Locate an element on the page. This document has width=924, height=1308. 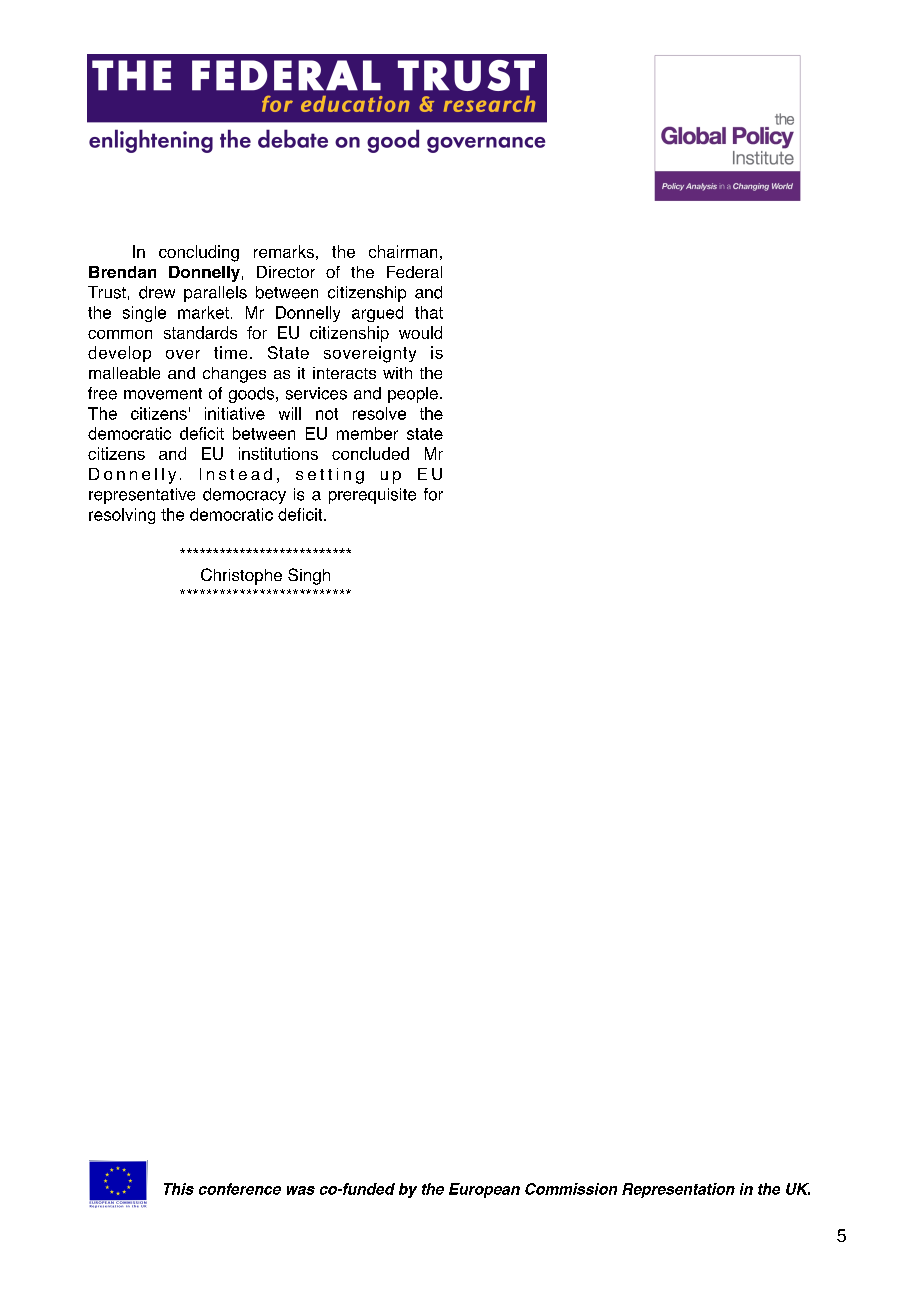
was is located at coordinates (301, 1190).
